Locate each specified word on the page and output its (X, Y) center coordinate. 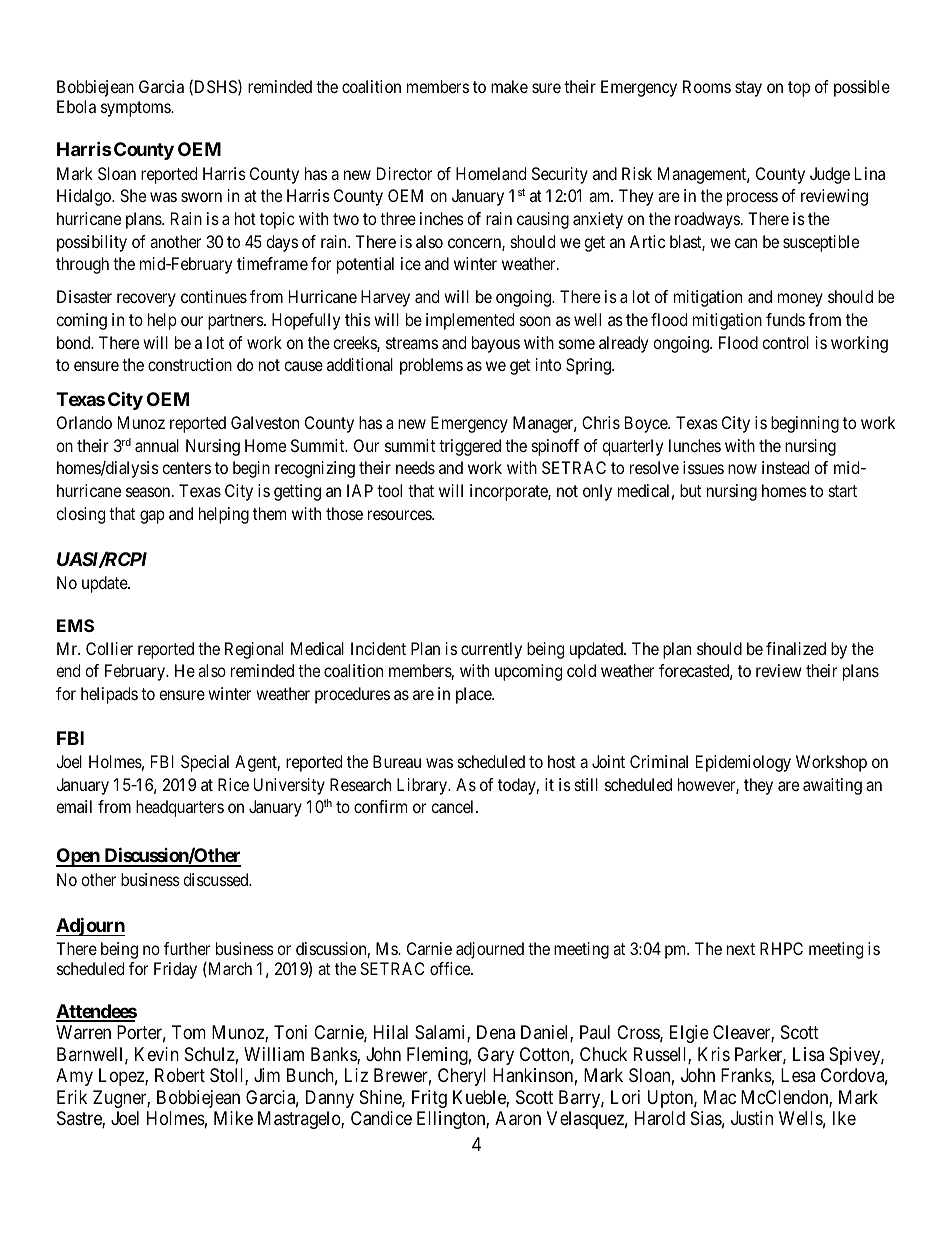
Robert (180, 1075)
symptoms (136, 109)
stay (748, 89)
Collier (109, 648)
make (509, 86)
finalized (796, 648)
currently (491, 650)
